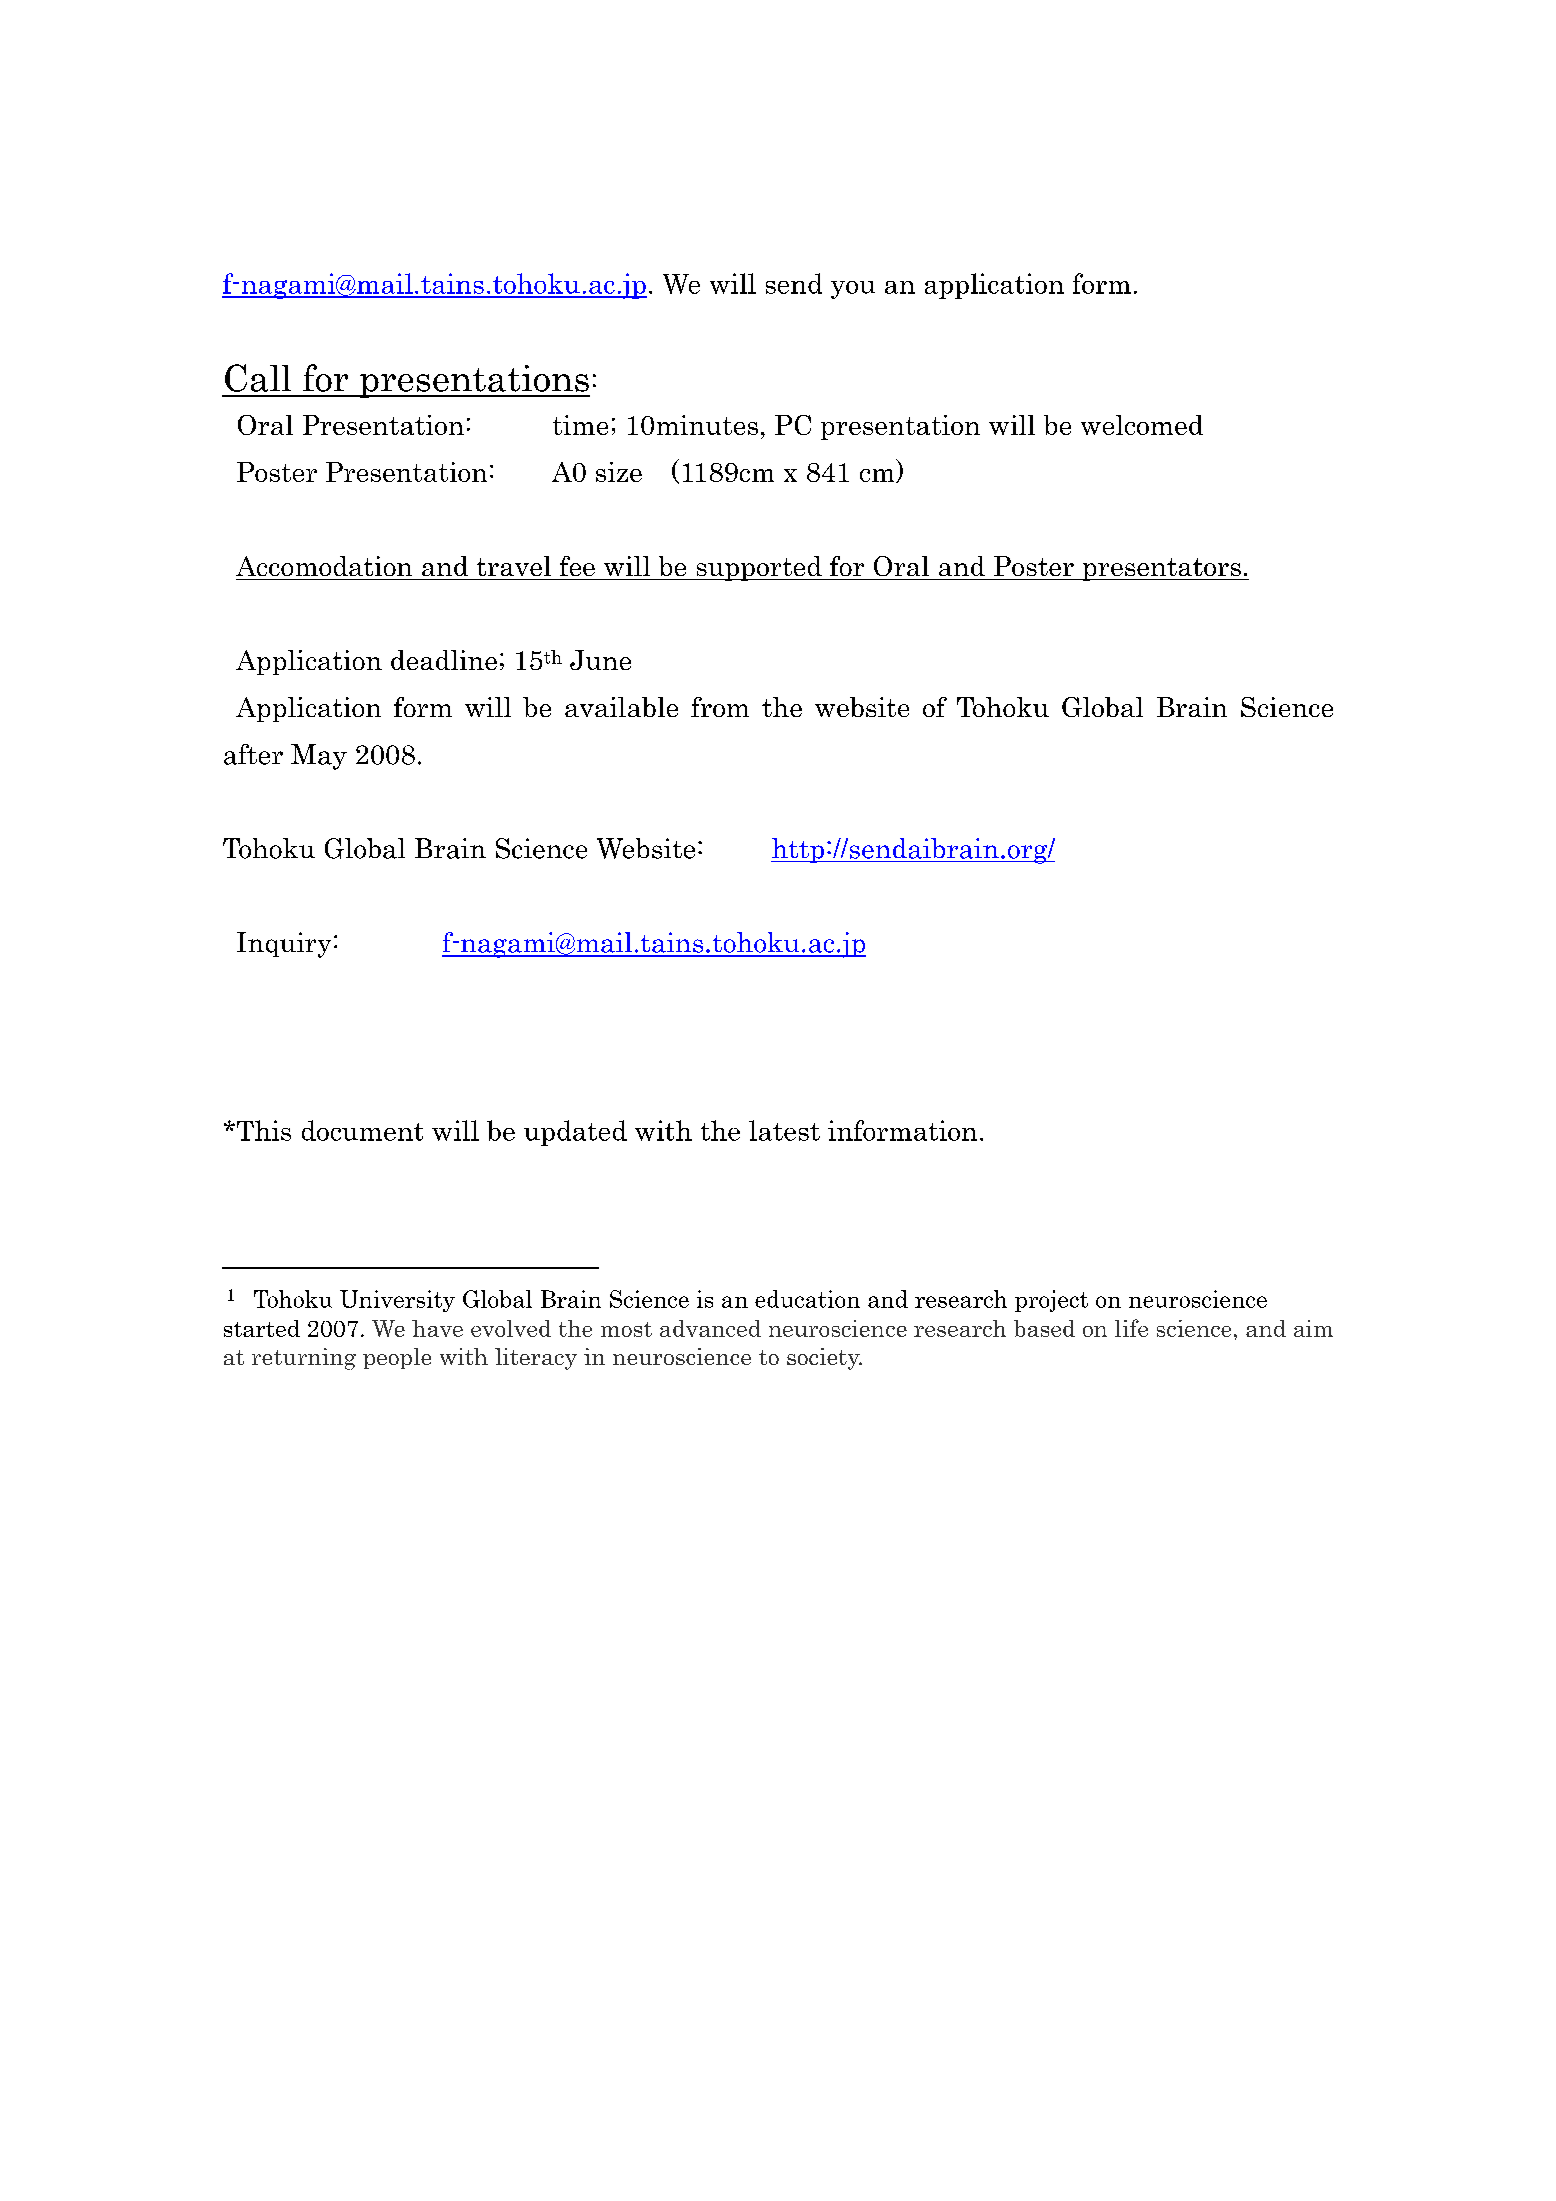  What do you see at coordinates (621, 707) in the screenshot?
I see `available` at bounding box center [621, 707].
